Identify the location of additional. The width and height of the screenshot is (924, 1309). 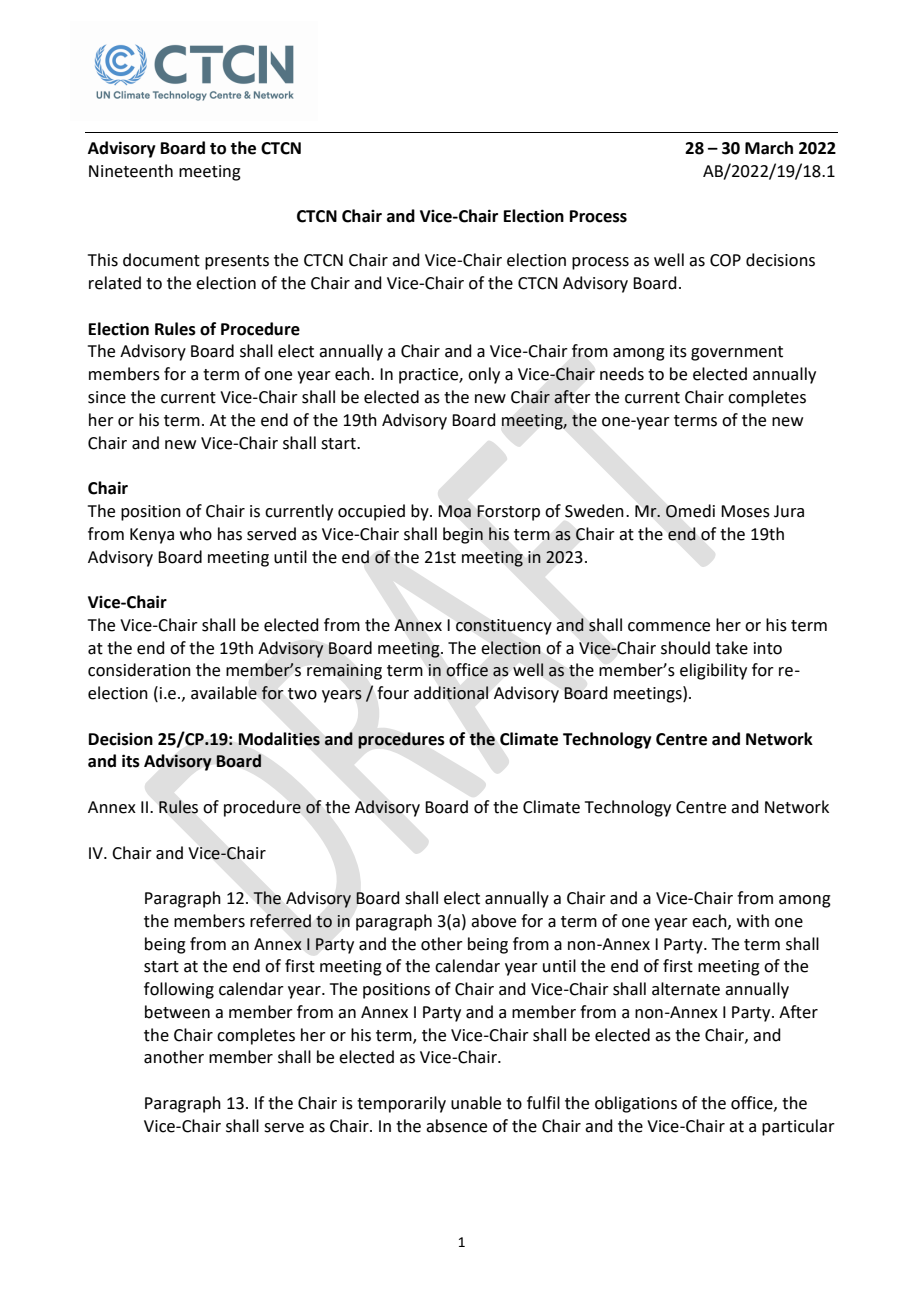
(451, 693).
